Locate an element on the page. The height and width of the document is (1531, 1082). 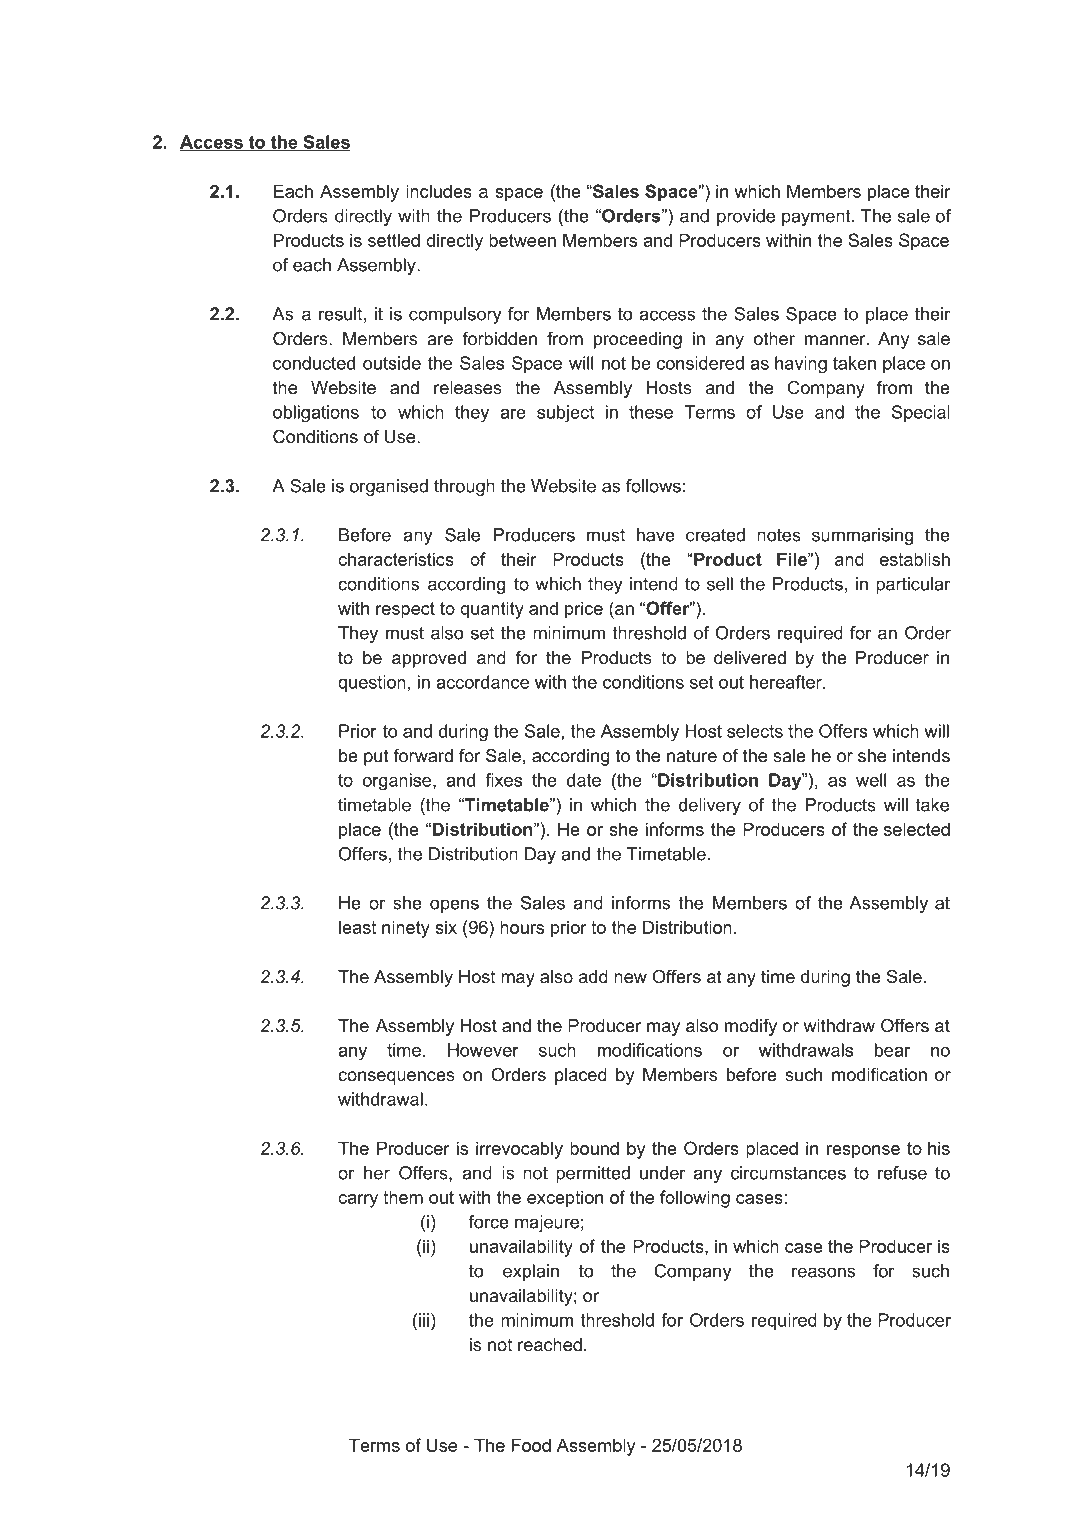
price is located at coordinates (584, 610).
